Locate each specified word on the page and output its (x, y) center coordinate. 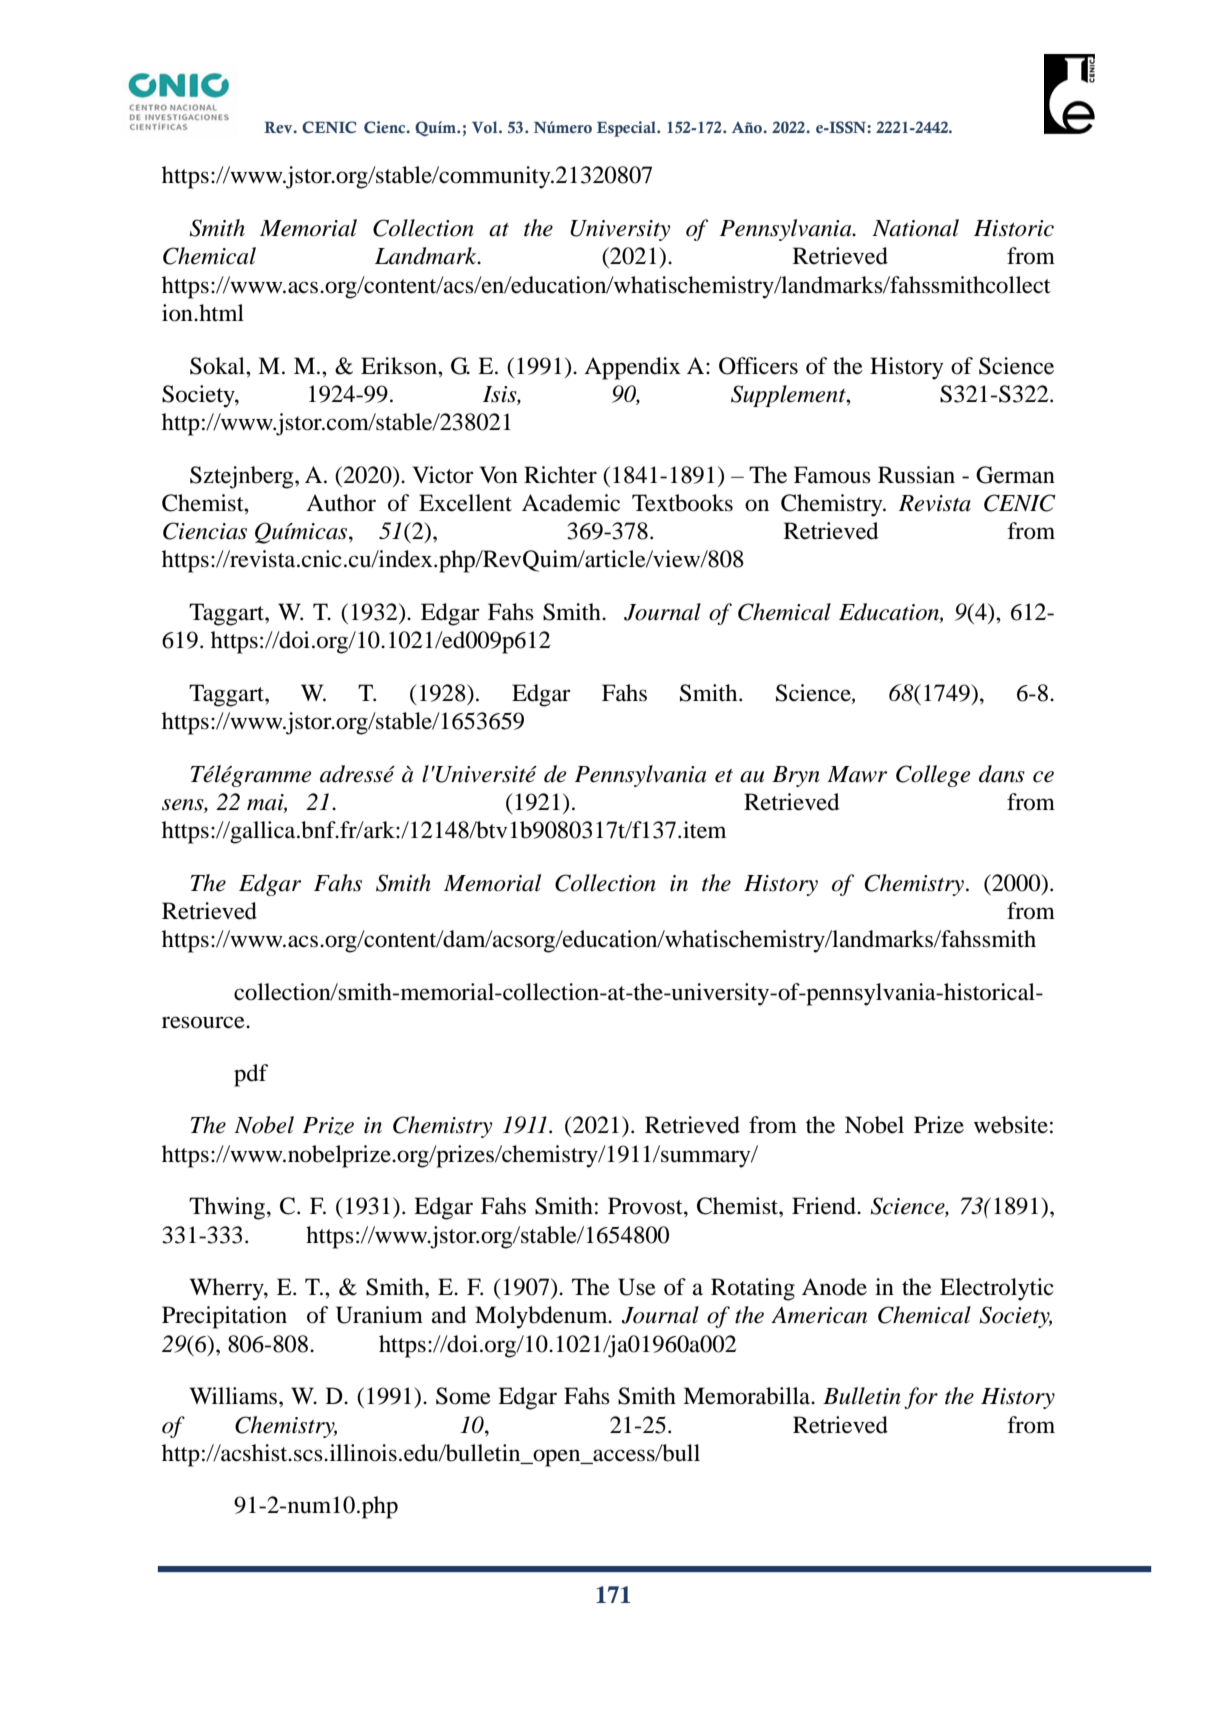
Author (341, 503)
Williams (234, 1396)
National (915, 228)
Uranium (379, 1315)
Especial (627, 129)
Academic (571, 503)
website (1011, 1125)
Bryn (796, 776)
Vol (486, 127)
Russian (916, 475)
